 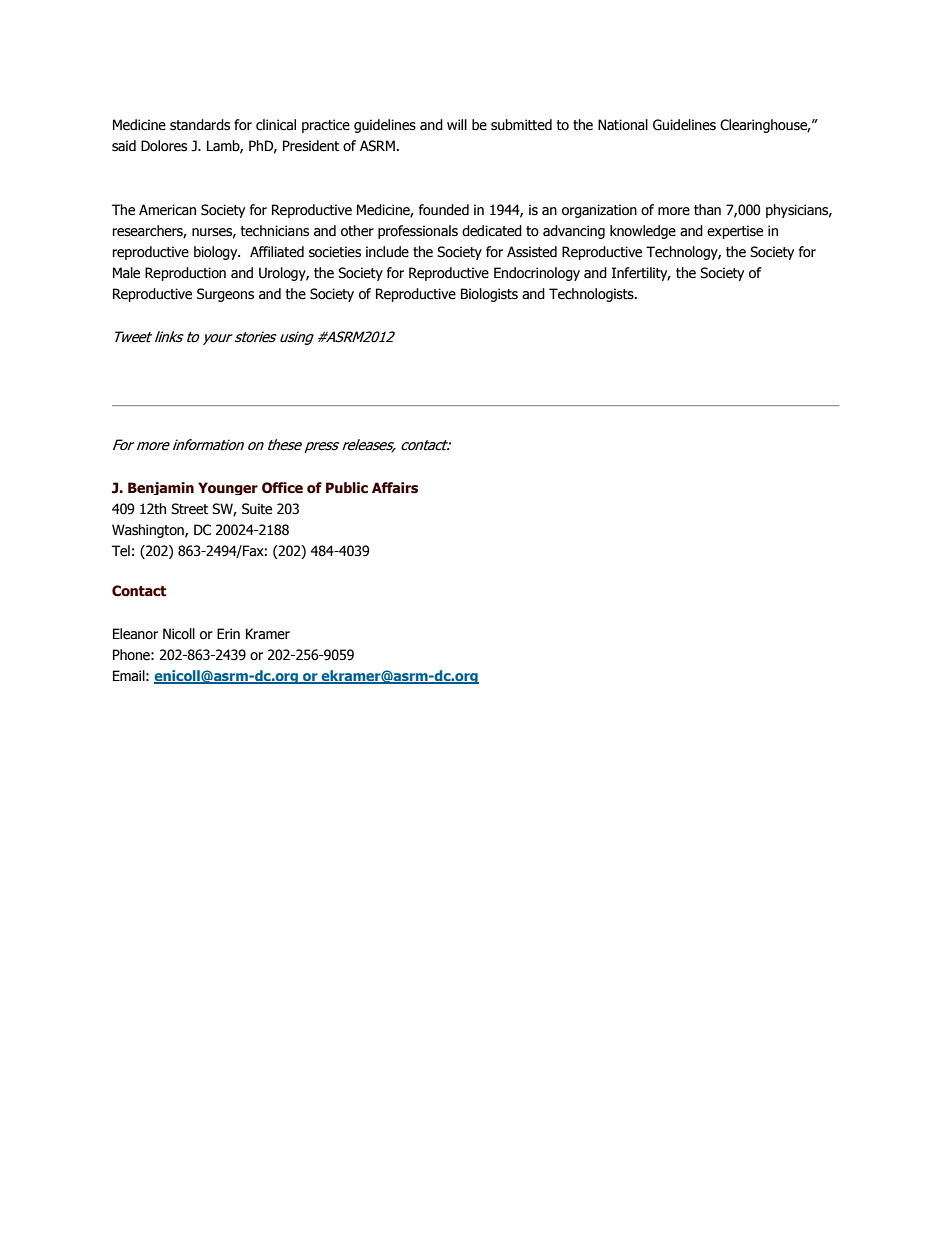 What do you see at coordinates (135, 634) in the image?
I see `Eleanor` at bounding box center [135, 634].
